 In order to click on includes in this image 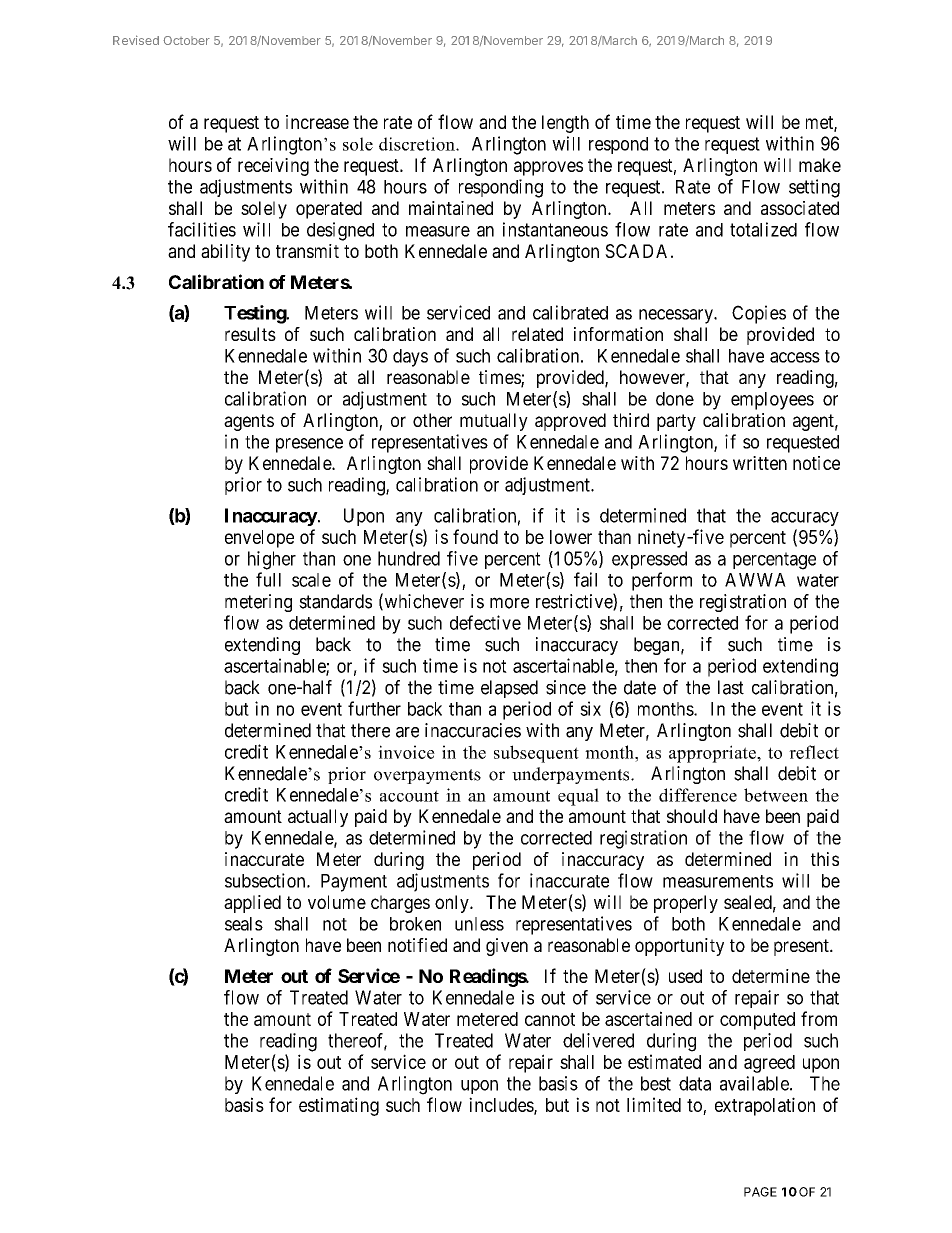, I will do `click(502, 1105)`.
